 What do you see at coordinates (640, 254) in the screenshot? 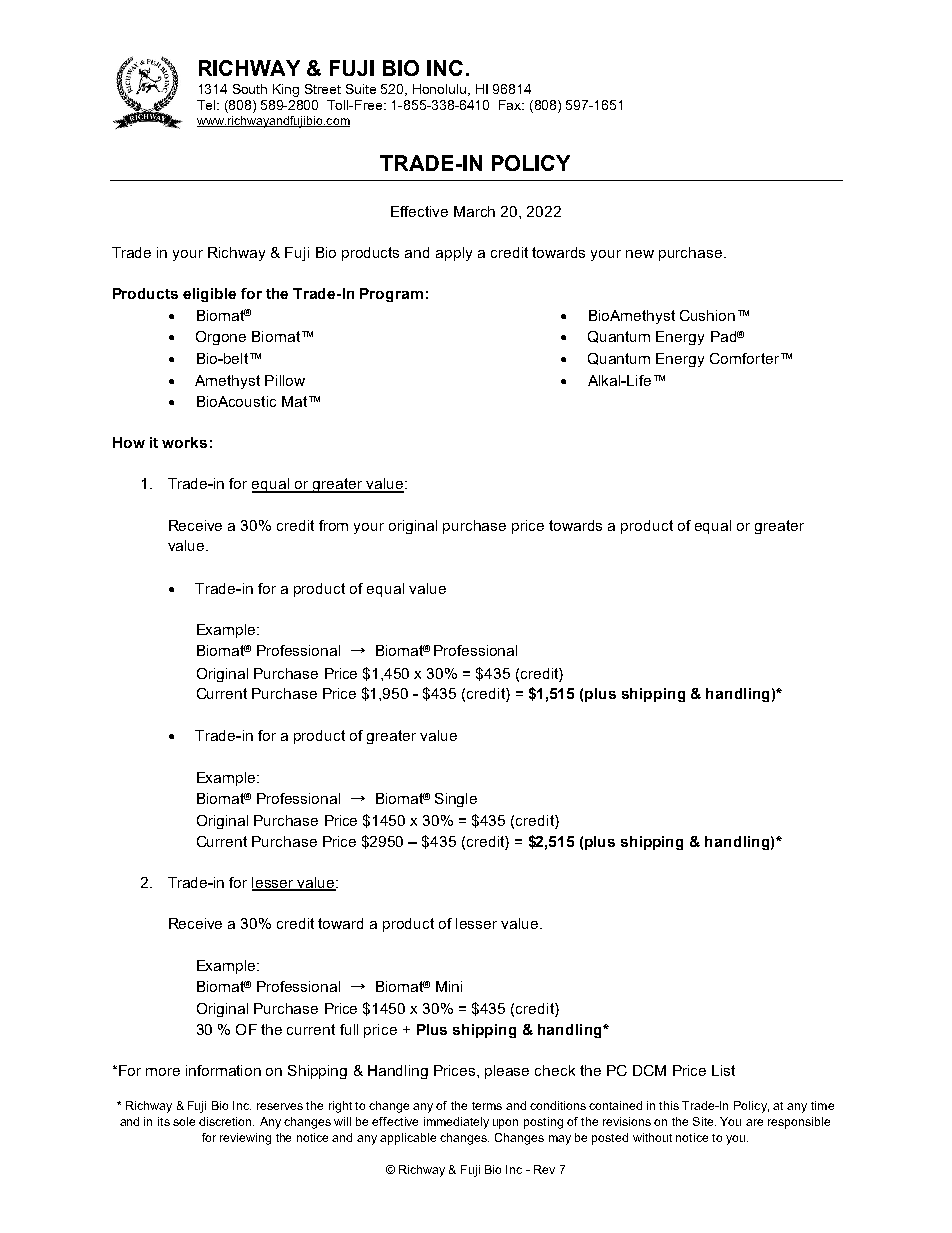
I see `new` at bounding box center [640, 254].
